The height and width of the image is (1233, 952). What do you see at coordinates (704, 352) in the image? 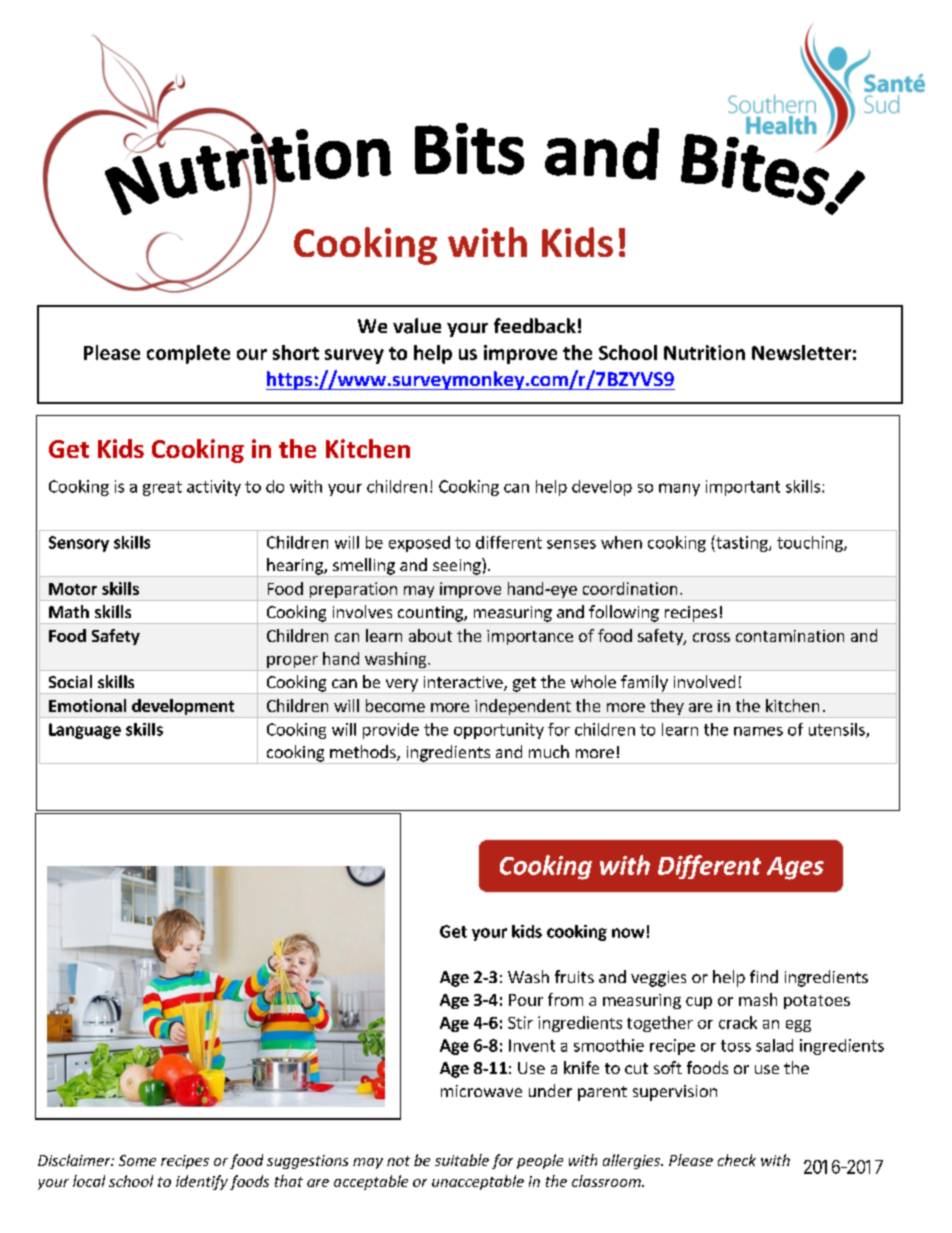
I see `Nutrition` at bounding box center [704, 352].
